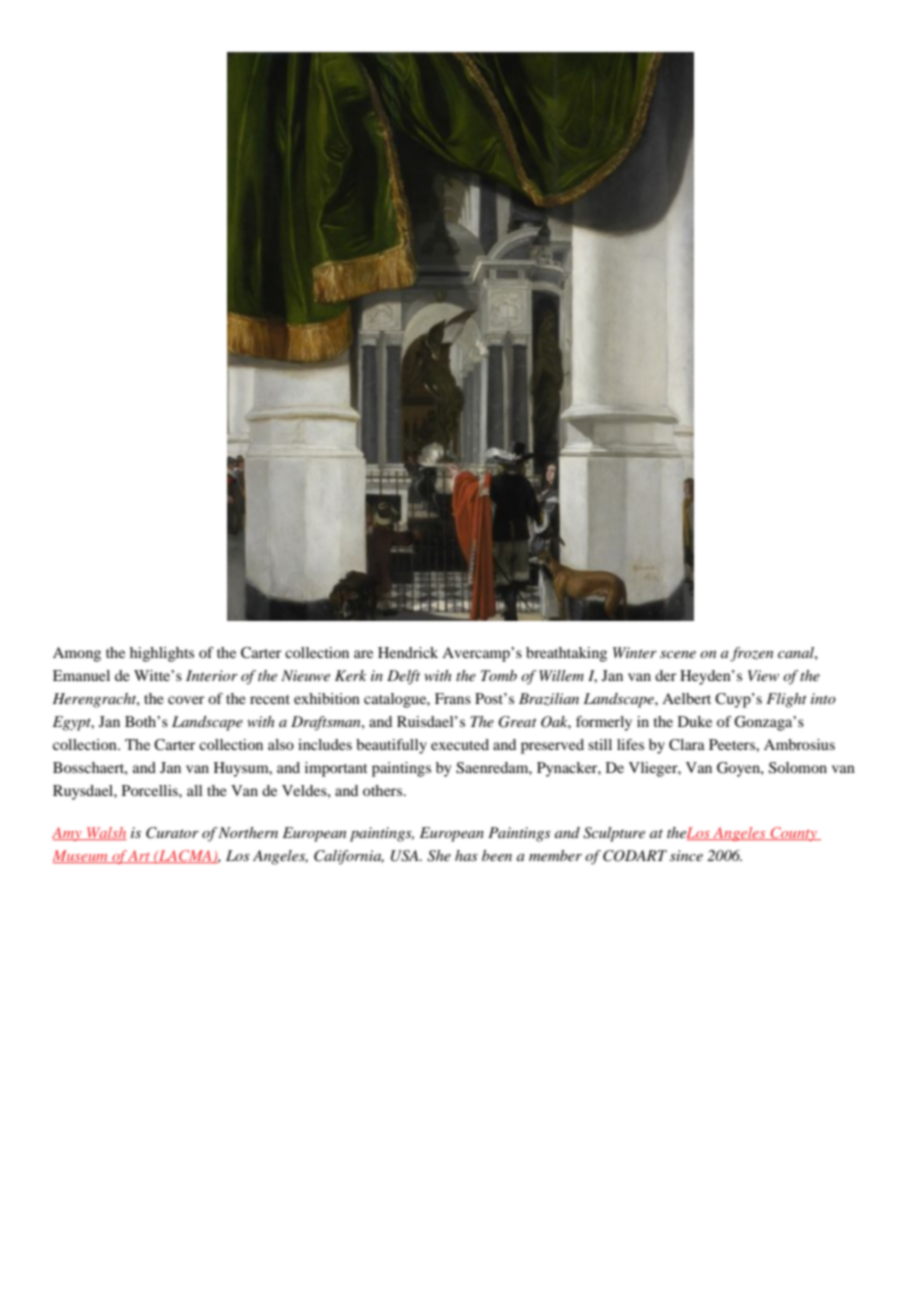 This screenshot has width=924, height=1308. What do you see at coordinates (81, 857) in the screenshot?
I see `Museum` at bounding box center [81, 857].
